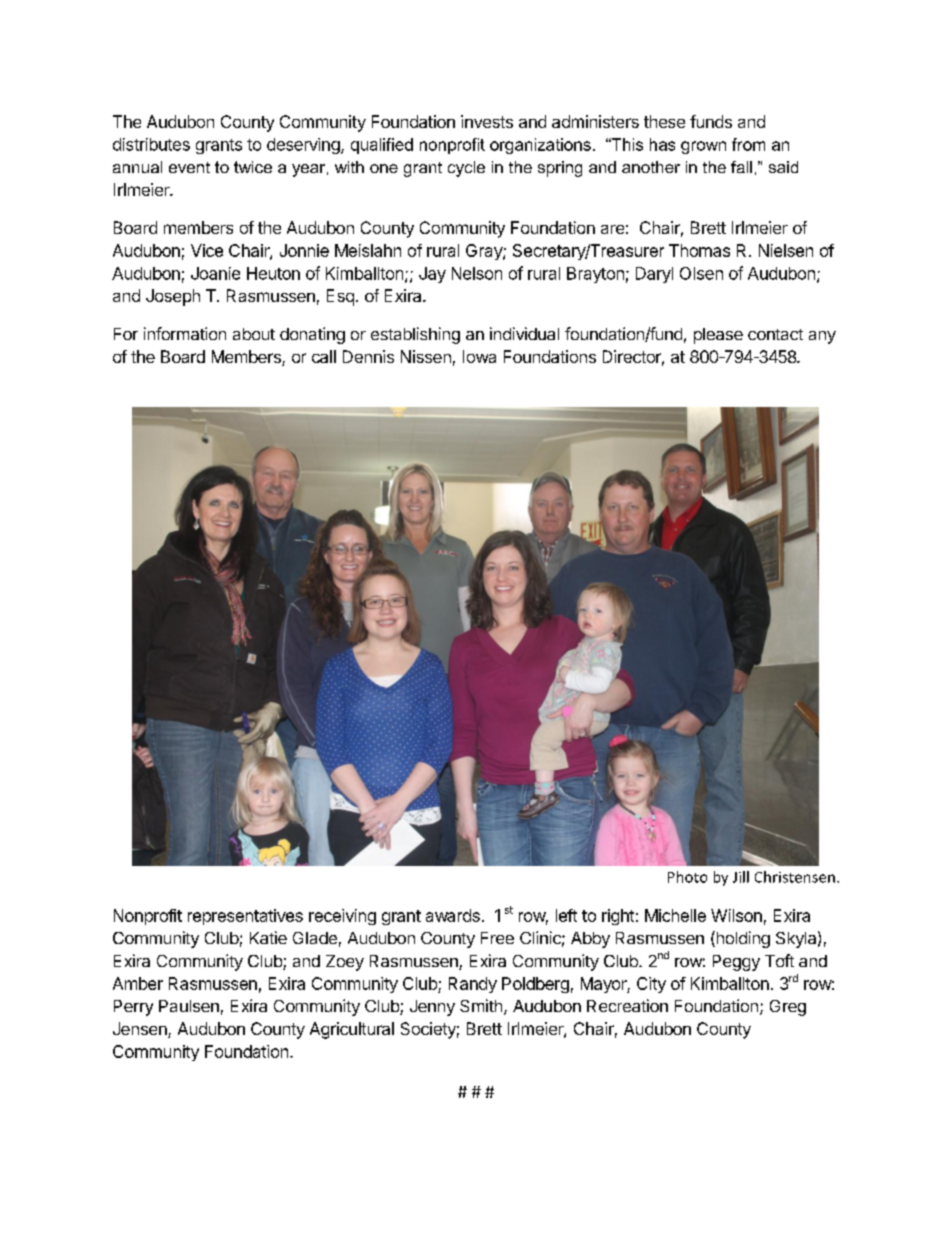 The image size is (952, 1233). I want to click on Iowa, so click(479, 356).
